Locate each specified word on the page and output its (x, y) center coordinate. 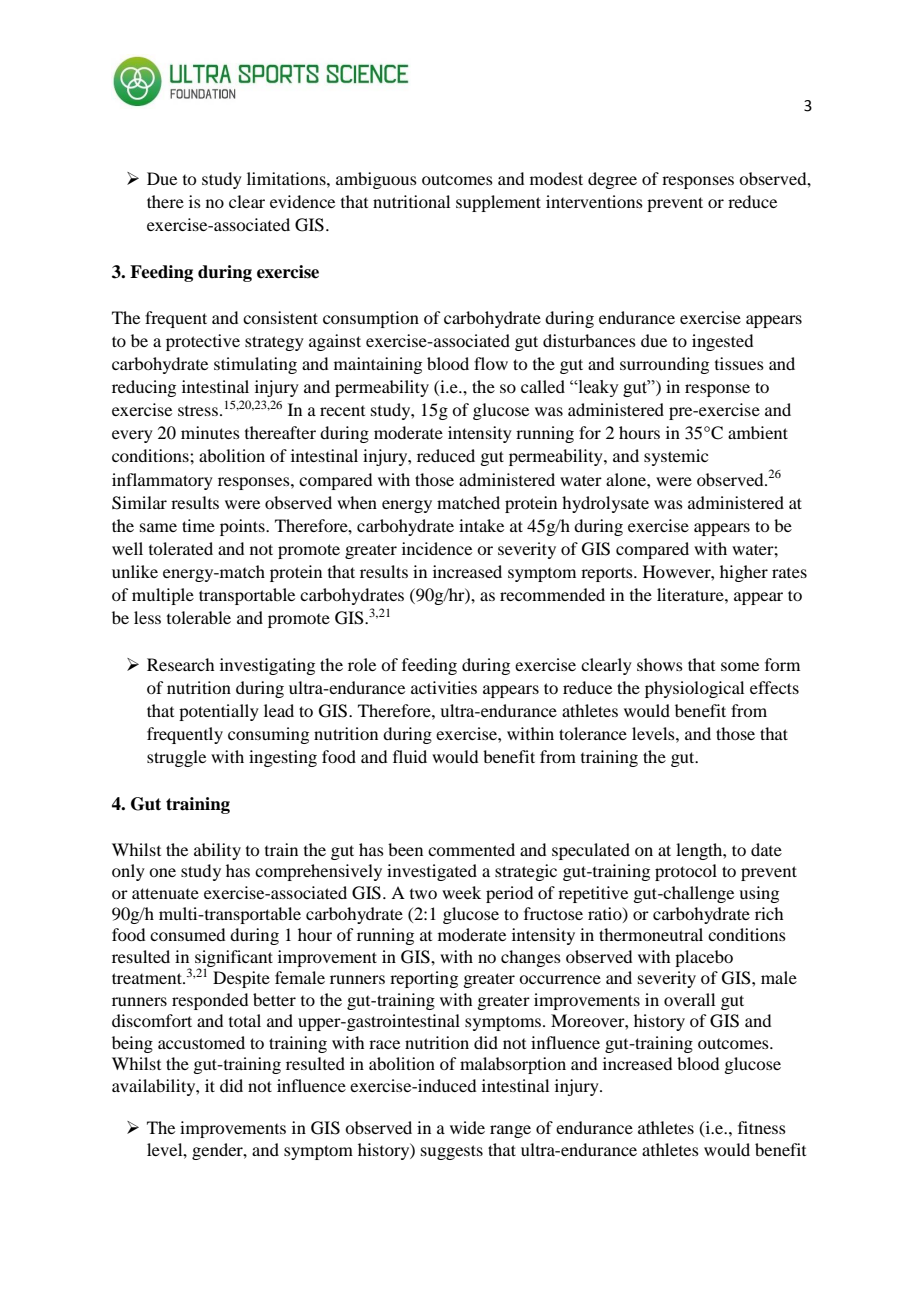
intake (481, 525)
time (198, 525)
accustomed (201, 1042)
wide (467, 1127)
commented (471, 849)
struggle (176, 758)
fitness (762, 1127)
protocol (686, 872)
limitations (287, 178)
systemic (676, 457)
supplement (498, 203)
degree (612, 180)
